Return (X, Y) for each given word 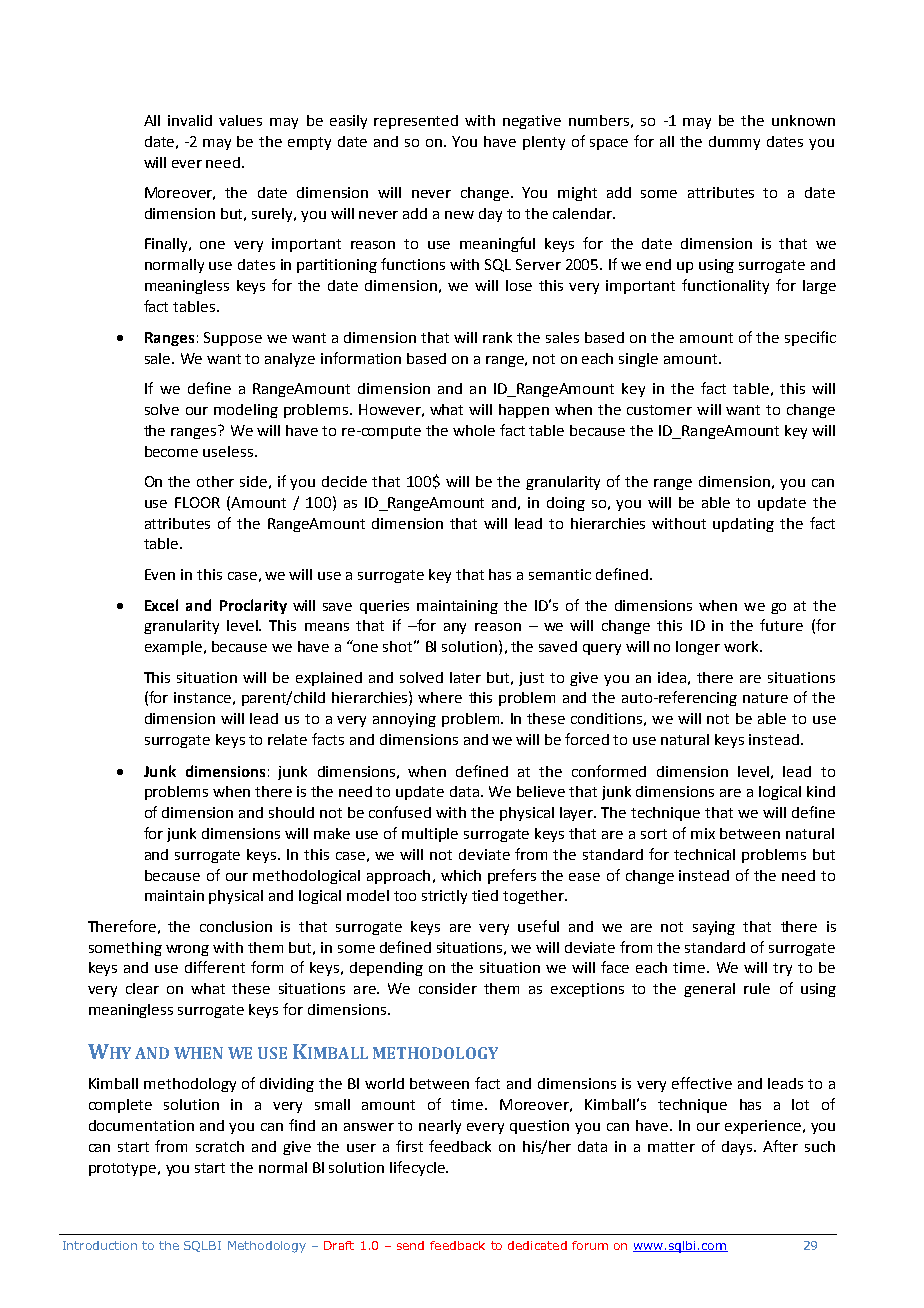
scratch (220, 1146)
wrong (187, 950)
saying (714, 928)
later (465, 677)
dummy (734, 143)
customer (659, 410)
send (410, 1245)
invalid (190, 120)
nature (765, 698)
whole (474, 430)
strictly (444, 897)
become (171, 451)
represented (416, 122)
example (175, 648)
